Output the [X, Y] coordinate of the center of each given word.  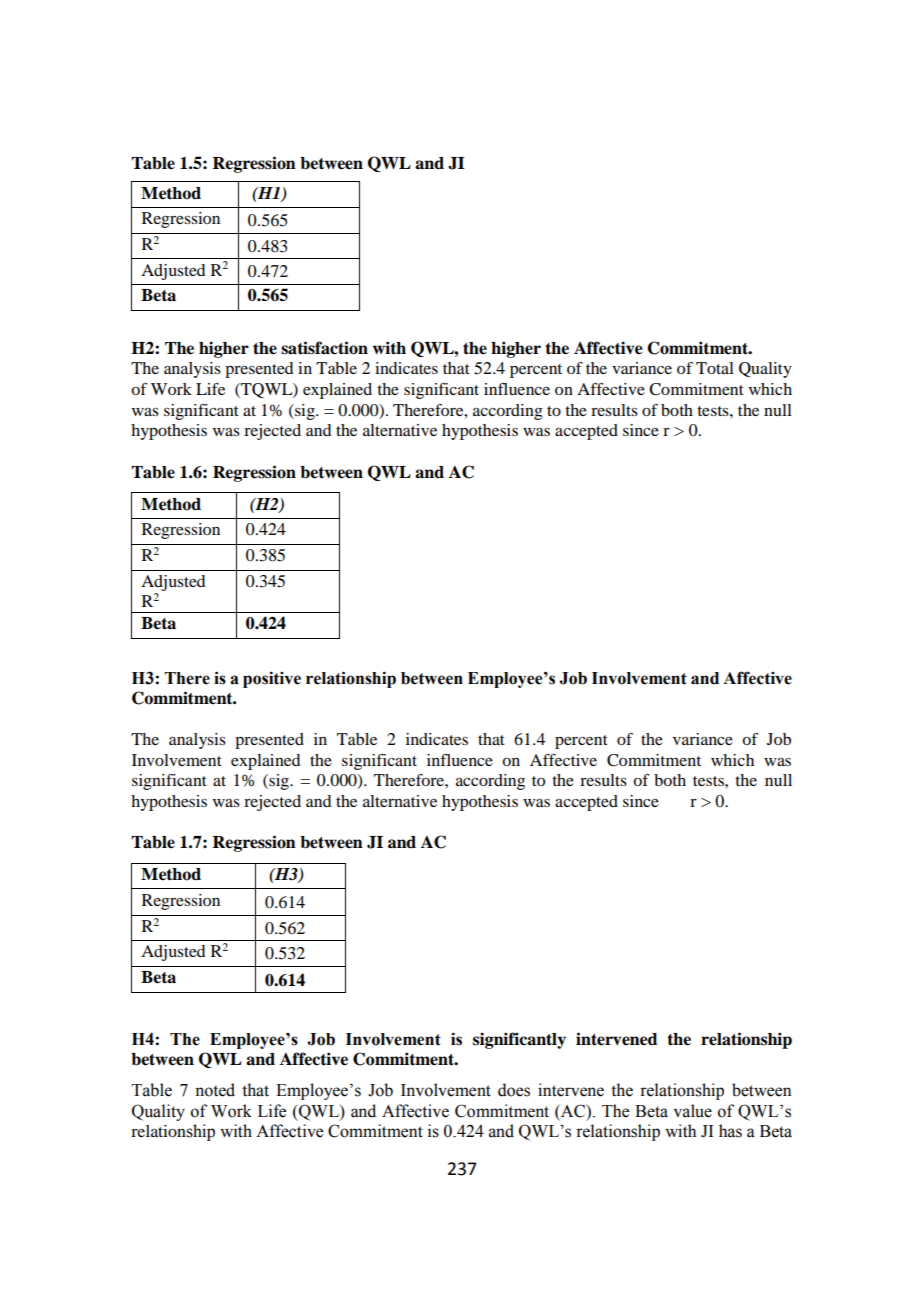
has [730, 1131]
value [693, 1111]
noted [215, 1090]
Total [715, 368]
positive [272, 679]
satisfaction [324, 348]
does [514, 1090]
